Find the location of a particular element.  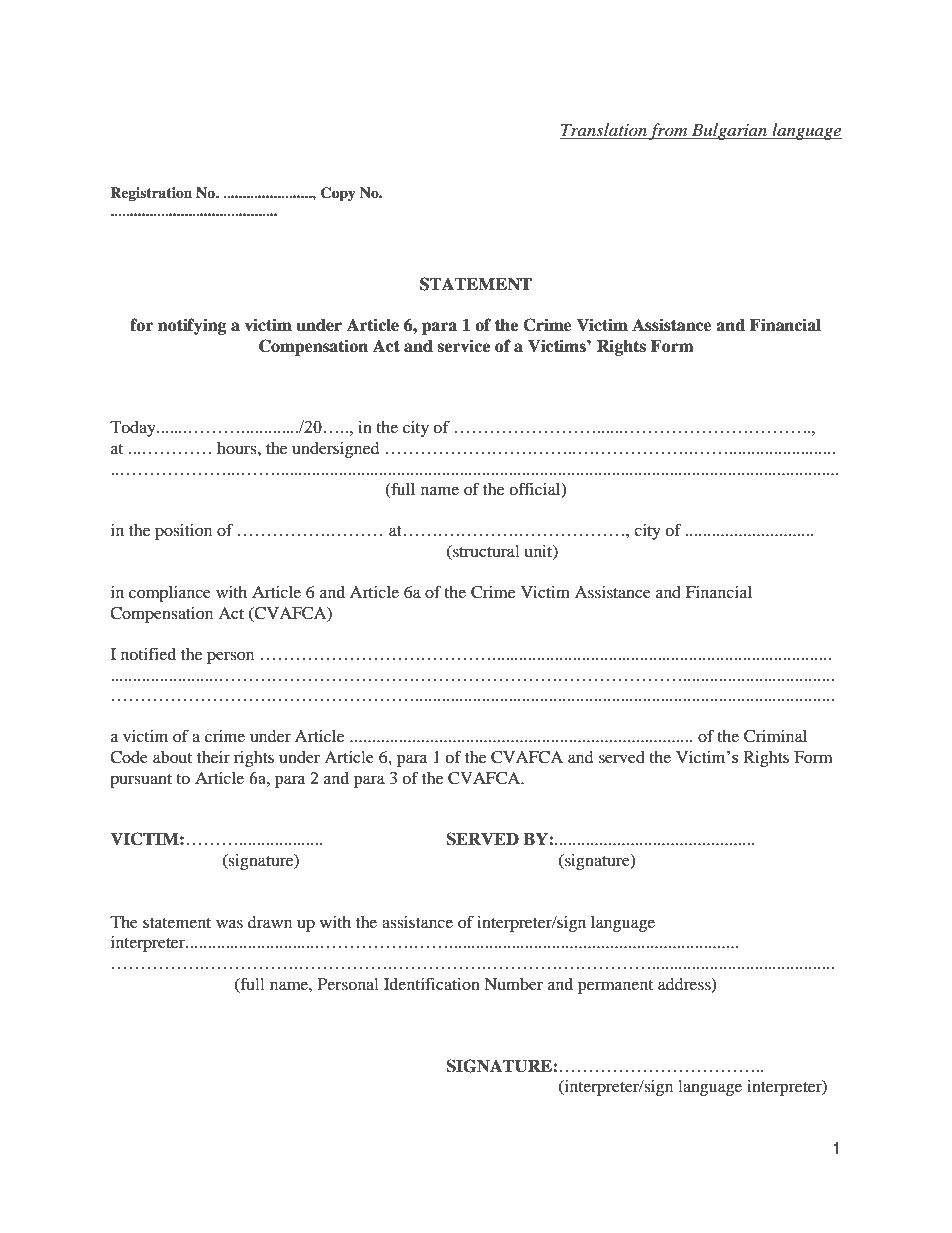

was is located at coordinates (229, 923).
